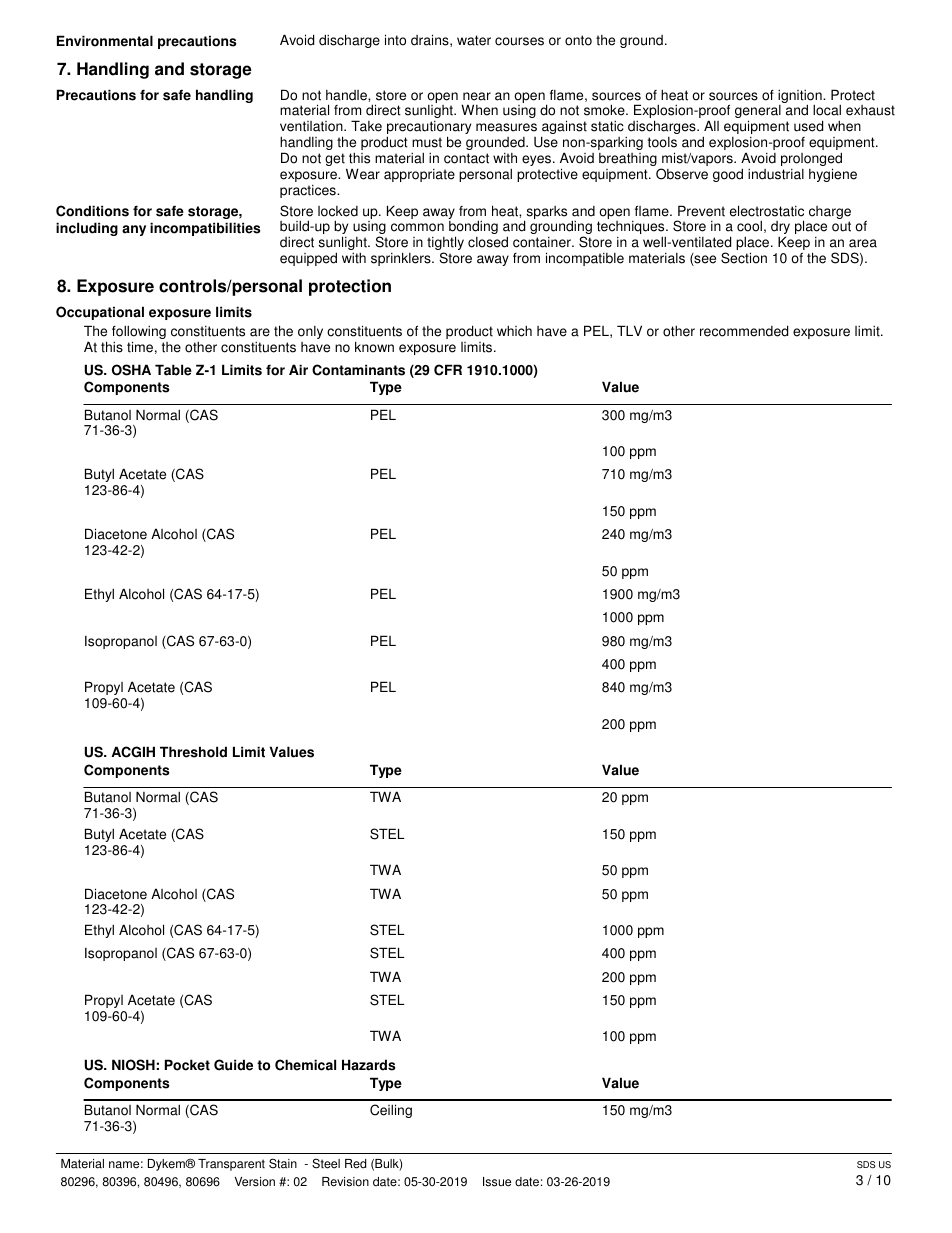  I want to click on Threshold, so click(193, 752).
